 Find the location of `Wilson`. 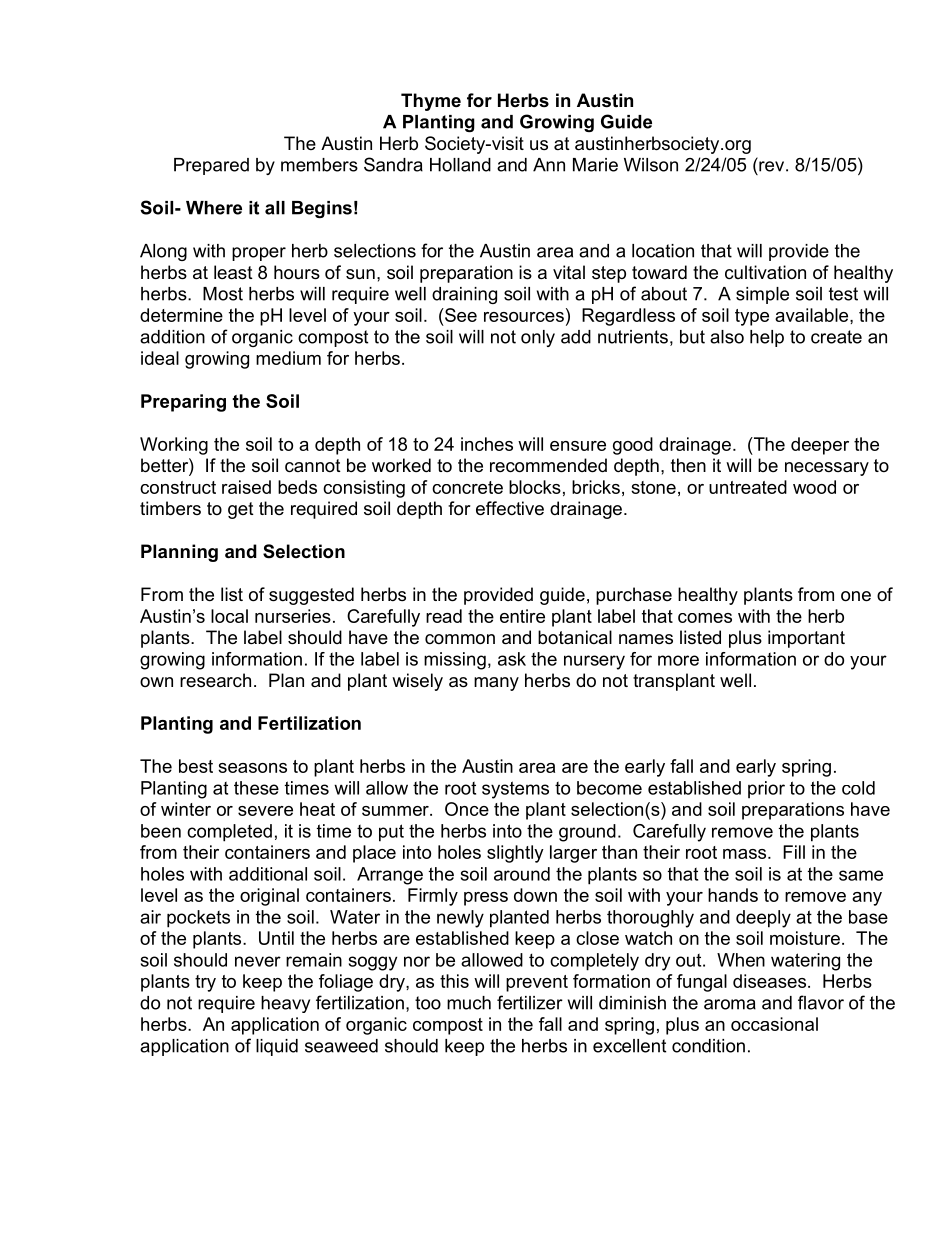

Wilson is located at coordinates (651, 165).
